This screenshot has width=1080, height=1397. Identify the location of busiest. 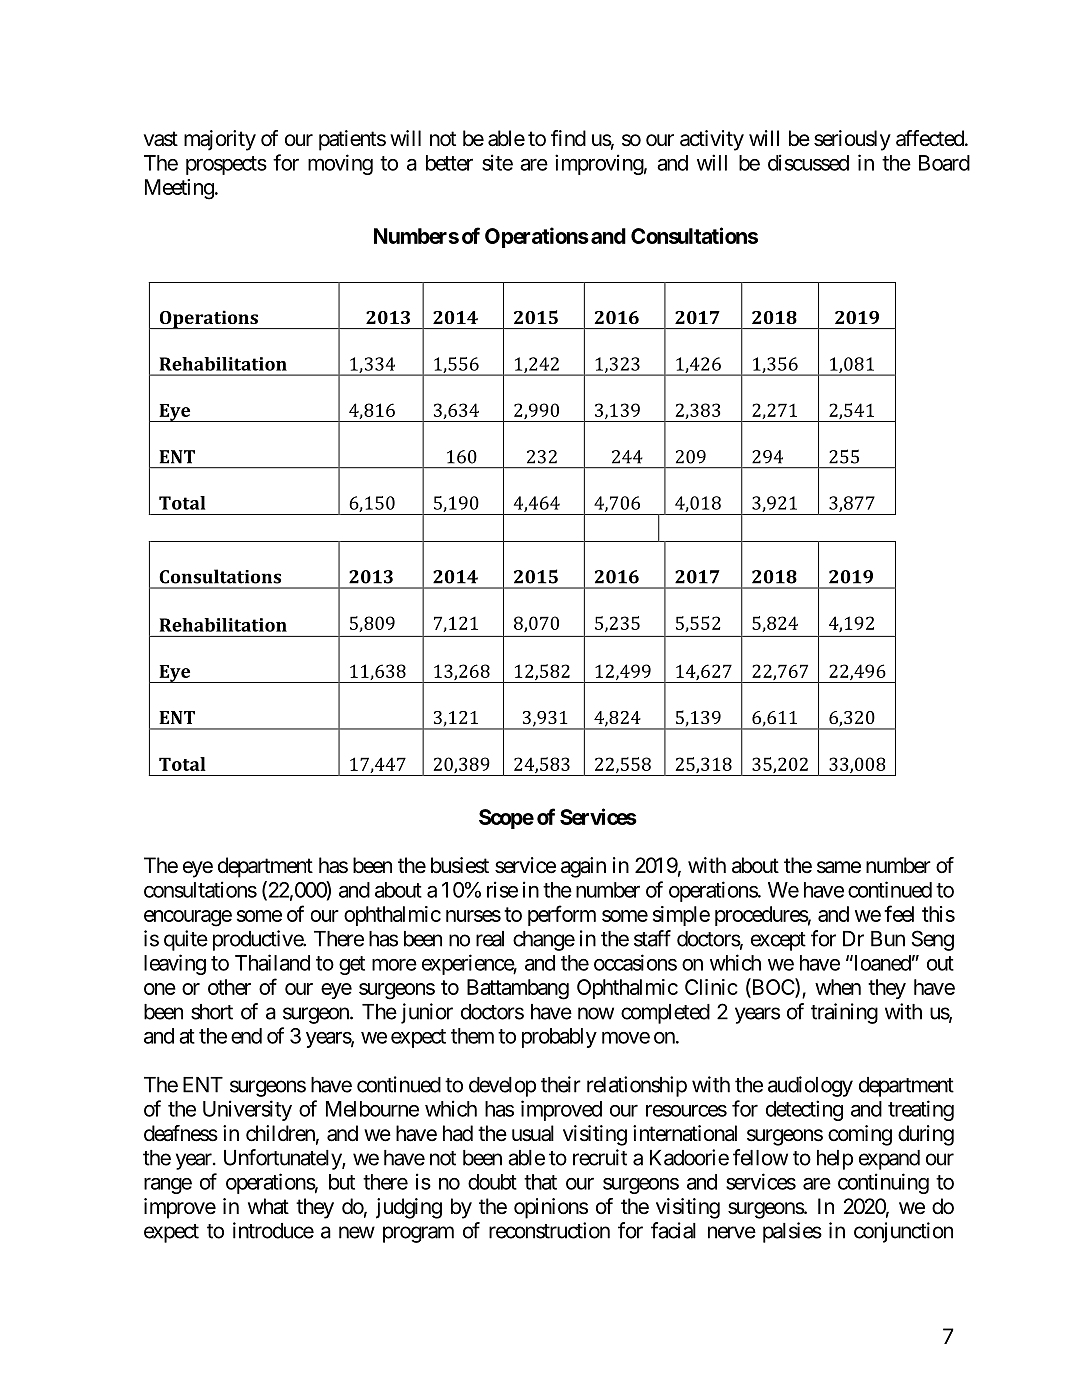
(460, 865).
